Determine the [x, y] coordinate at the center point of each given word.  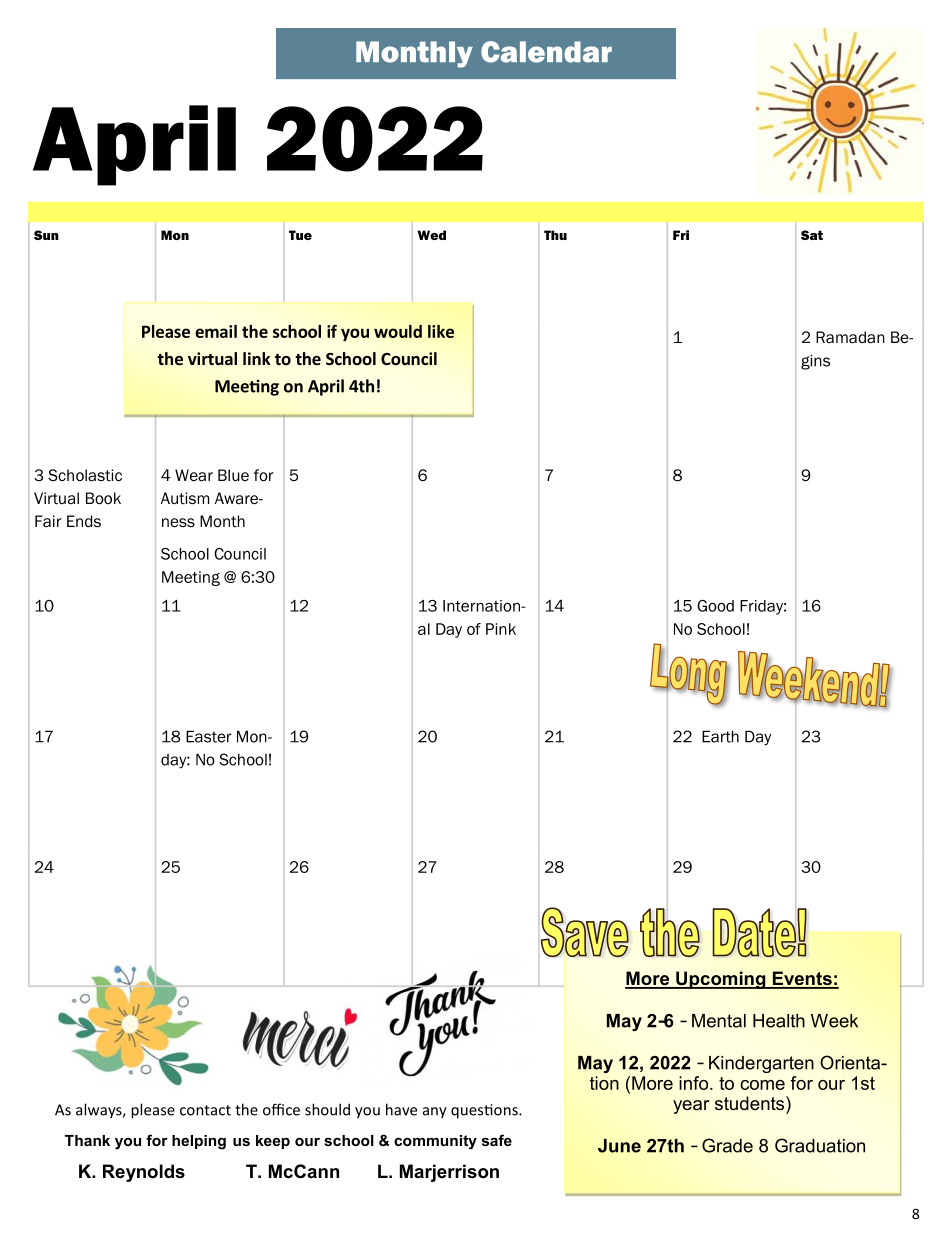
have [401, 1109]
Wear [194, 475]
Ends [84, 521]
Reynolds [144, 1173]
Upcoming [721, 980]
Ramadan [850, 337]
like [441, 331]
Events [802, 979]
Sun [46, 235]
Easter [208, 736]
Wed [432, 235]
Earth [720, 736]
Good [715, 606]
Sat [812, 235]
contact [205, 1110]
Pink [501, 629]
